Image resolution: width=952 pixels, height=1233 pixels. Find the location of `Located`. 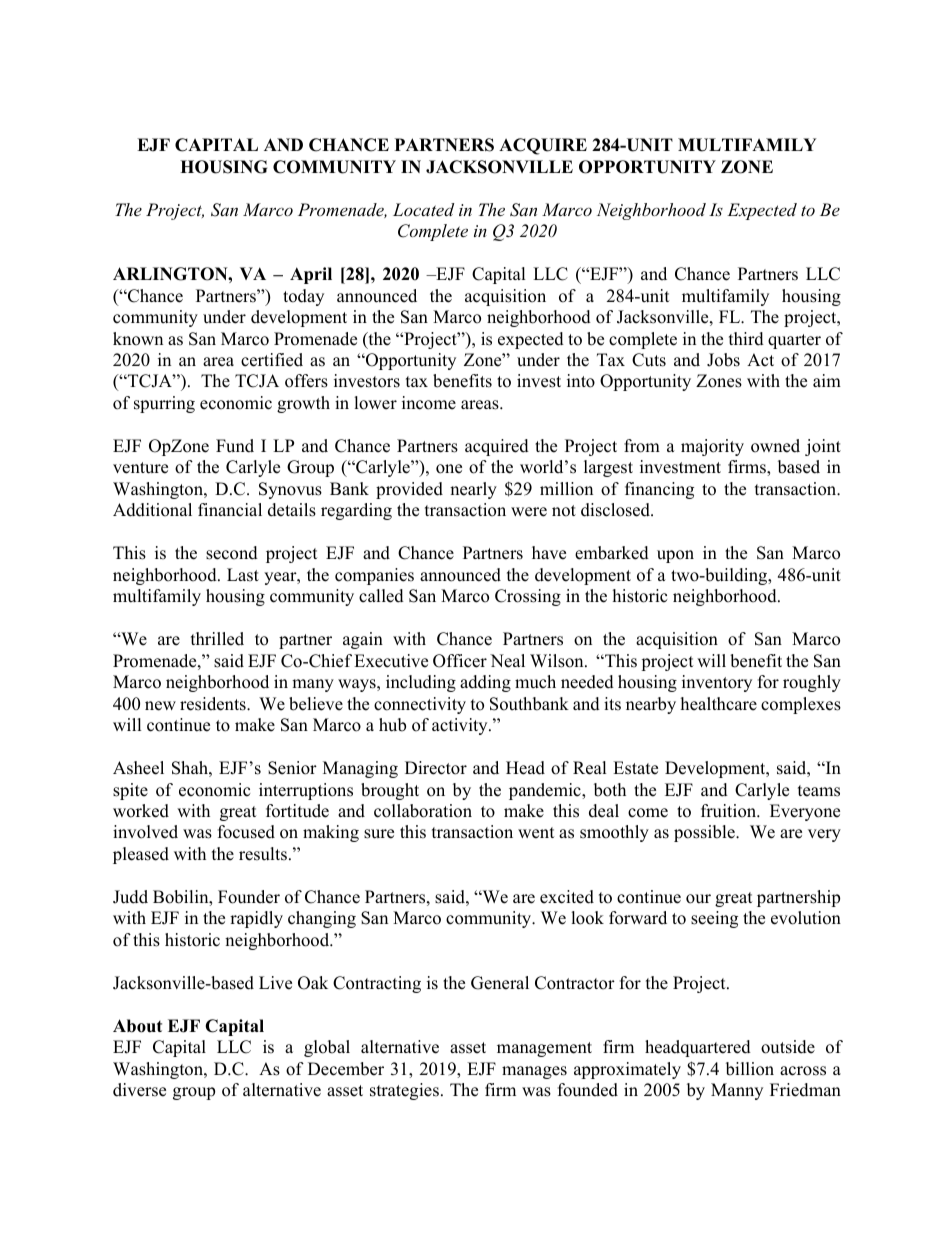

Located is located at coordinates (423, 209).
